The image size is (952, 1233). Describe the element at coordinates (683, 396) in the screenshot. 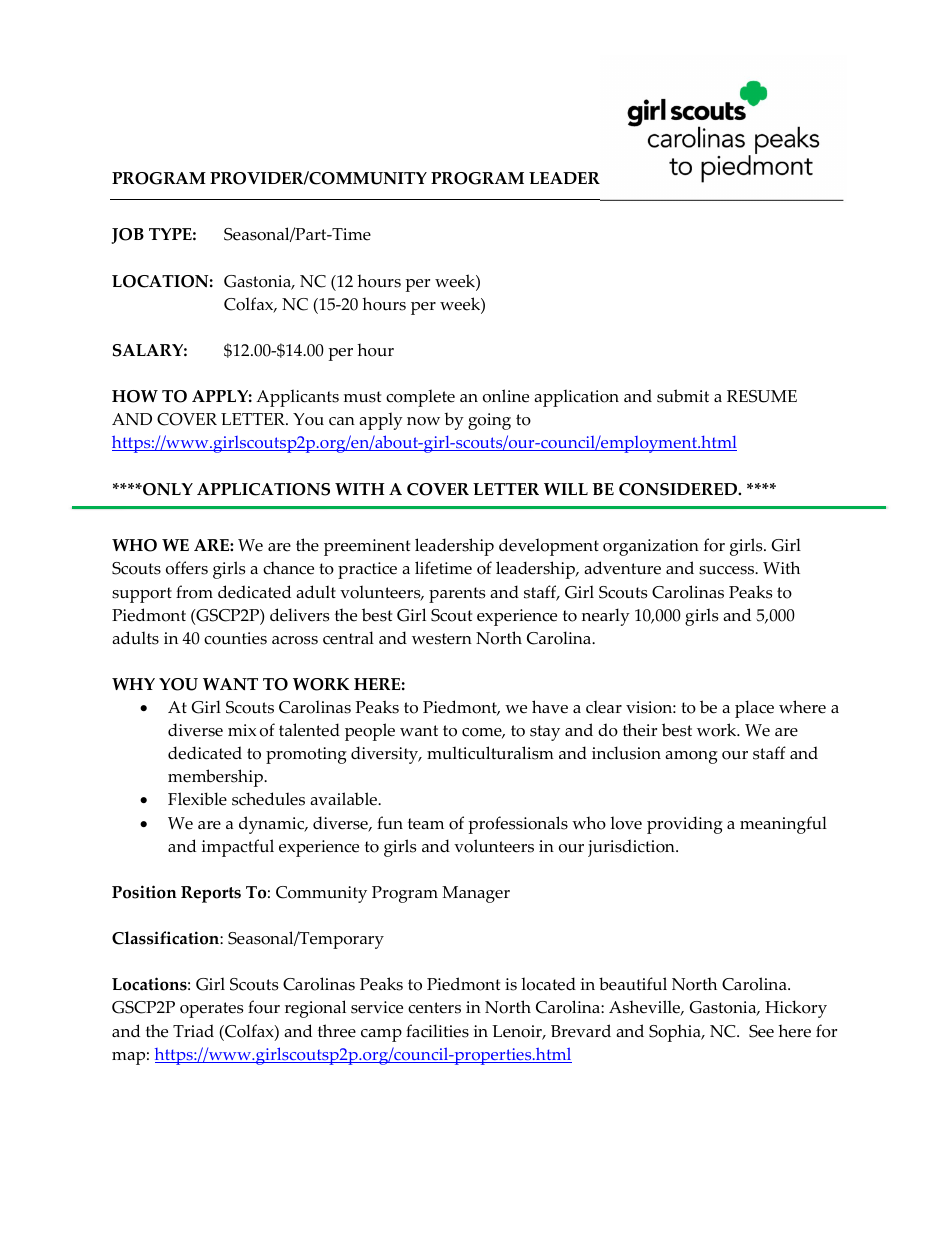

I see `submit` at that location.
